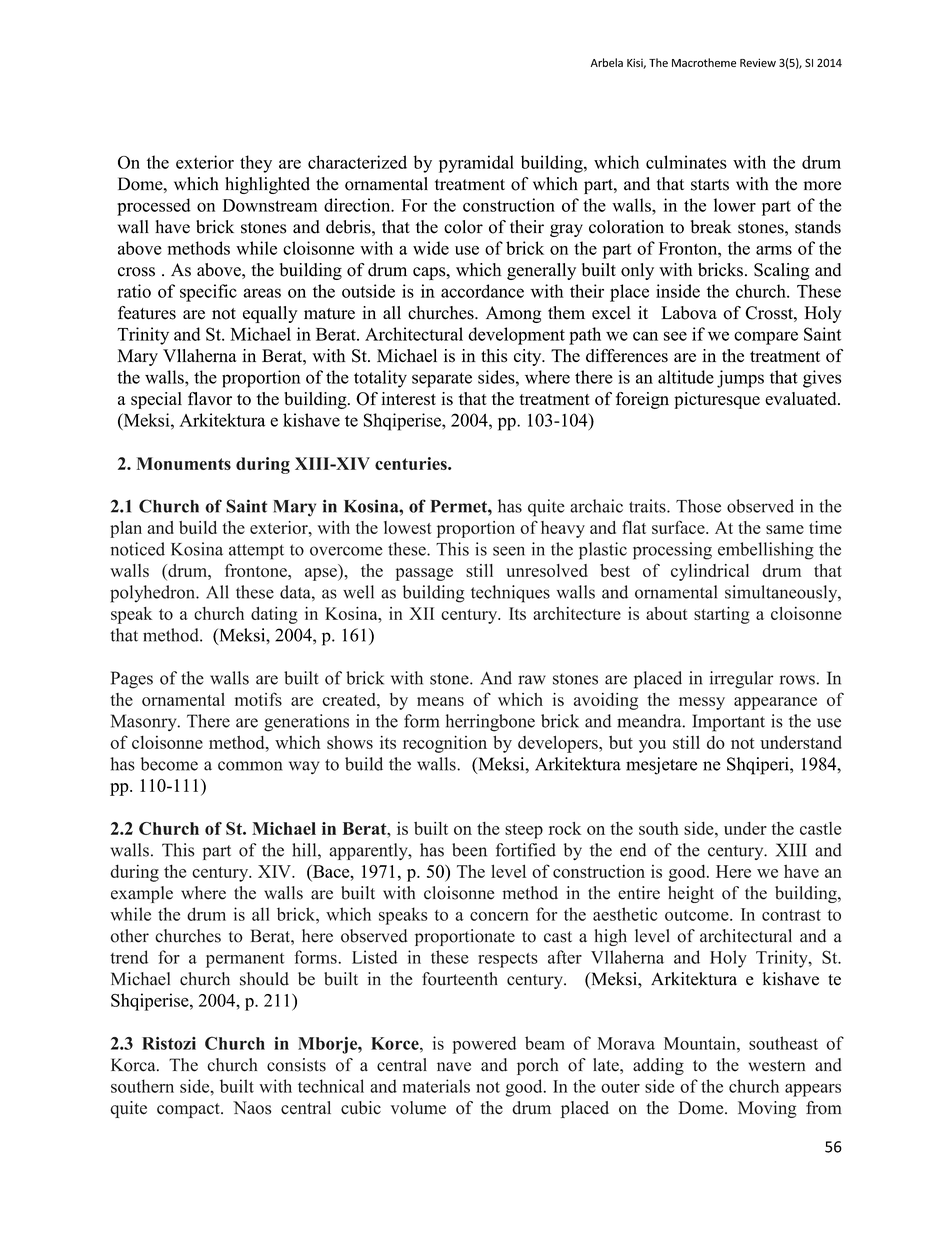 This screenshot has width=952, height=1233. Describe the element at coordinates (476, 164) in the screenshot. I see `pyramidal` at that location.
